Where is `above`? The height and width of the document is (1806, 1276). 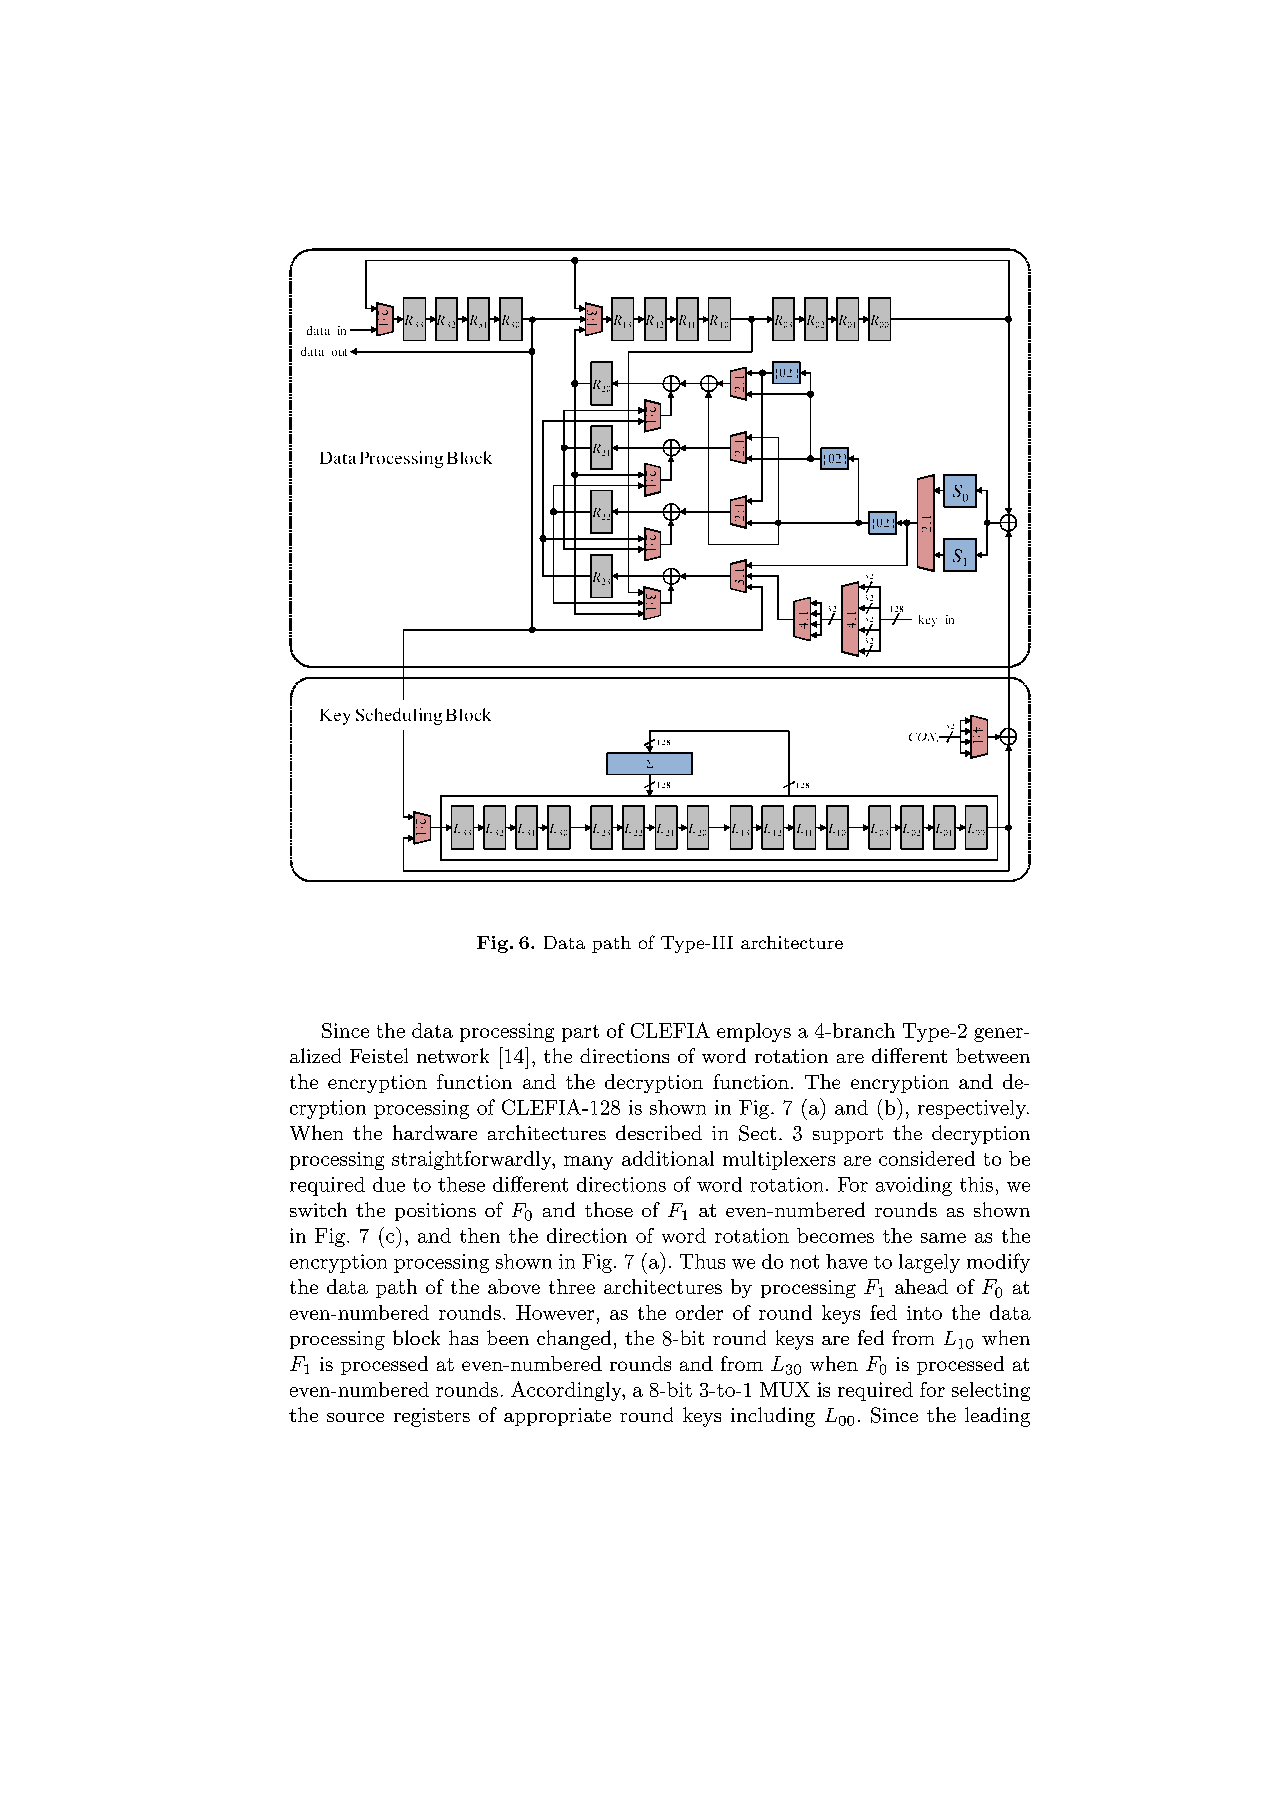 above is located at coordinates (514, 1286).
